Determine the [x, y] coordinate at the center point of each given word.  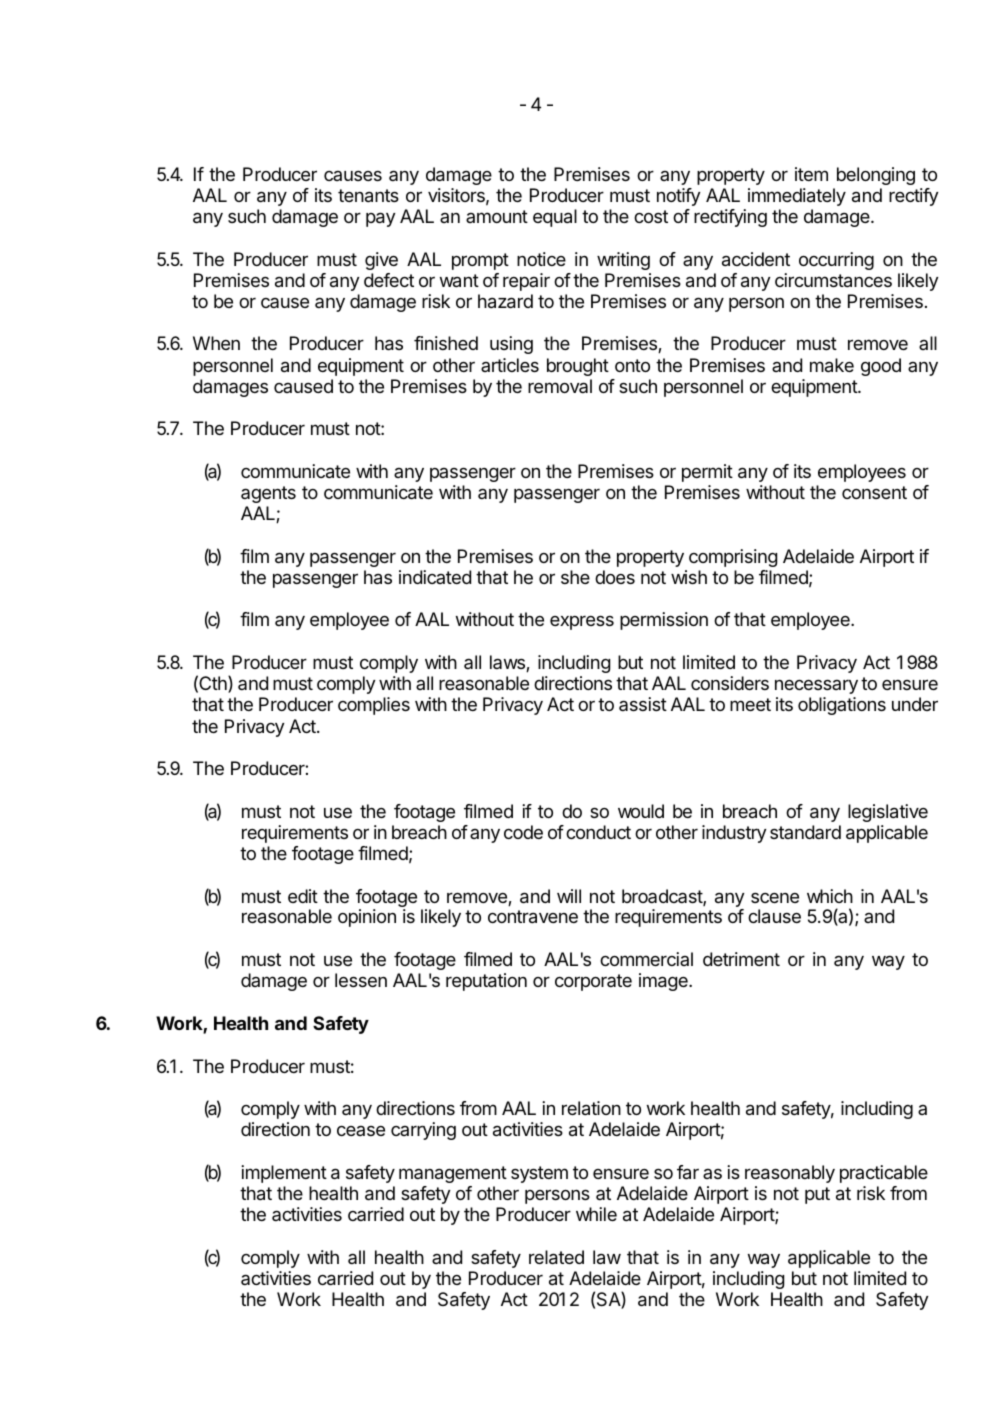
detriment [741, 959]
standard [805, 832]
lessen [361, 980]
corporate [593, 982]
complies [374, 706]
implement [284, 1174]
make [832, 365]
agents [268, 494]
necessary [816, 686]
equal [555, 218]
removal [560, 386]
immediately [797, 197]
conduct [598, 832]
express [582, 622]
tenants [368, 196]
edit [303, 896]
